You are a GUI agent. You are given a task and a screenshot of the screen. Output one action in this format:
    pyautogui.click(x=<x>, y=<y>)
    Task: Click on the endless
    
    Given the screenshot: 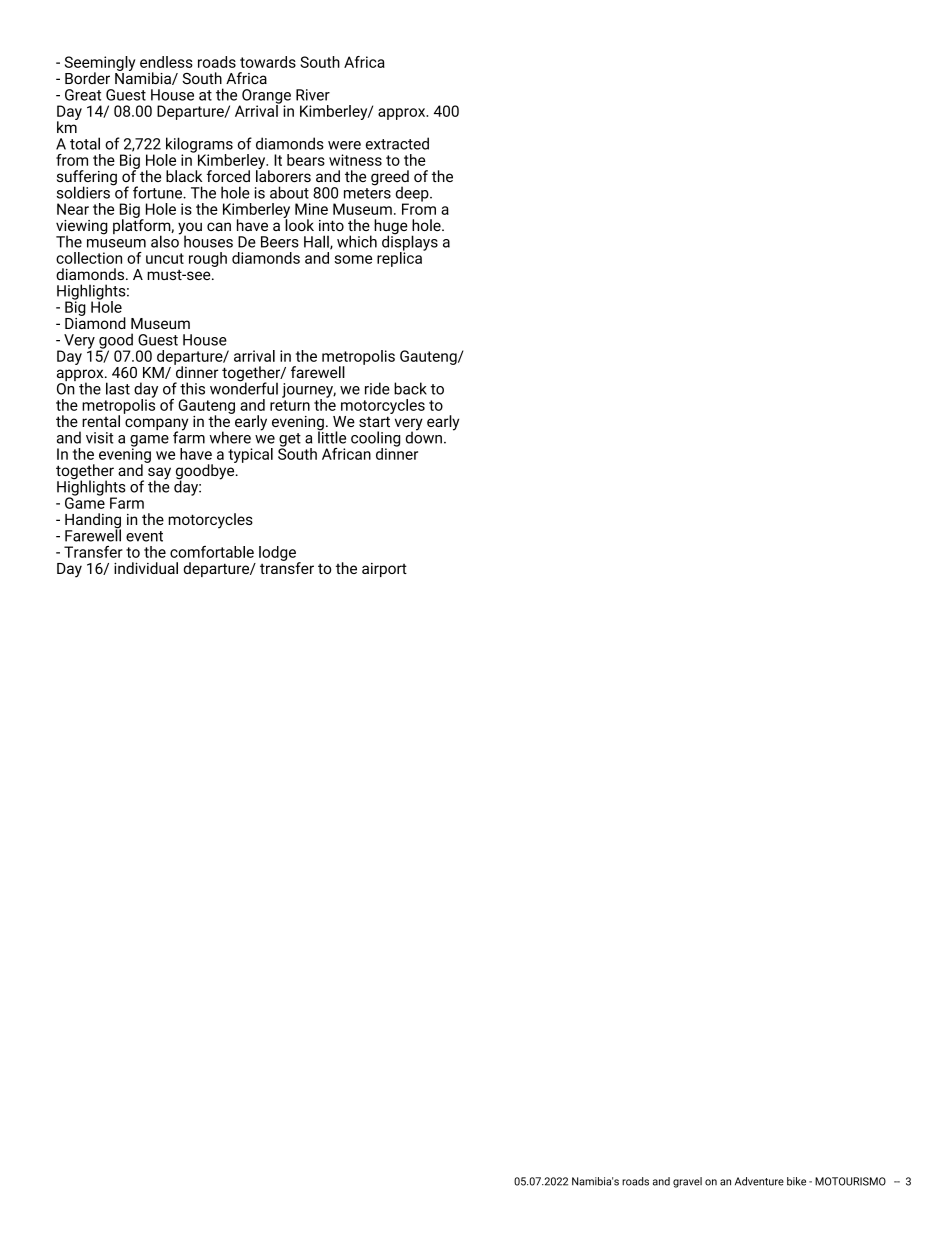 What is the action you would take?
    pyautogui.click(x=166, y=62)
